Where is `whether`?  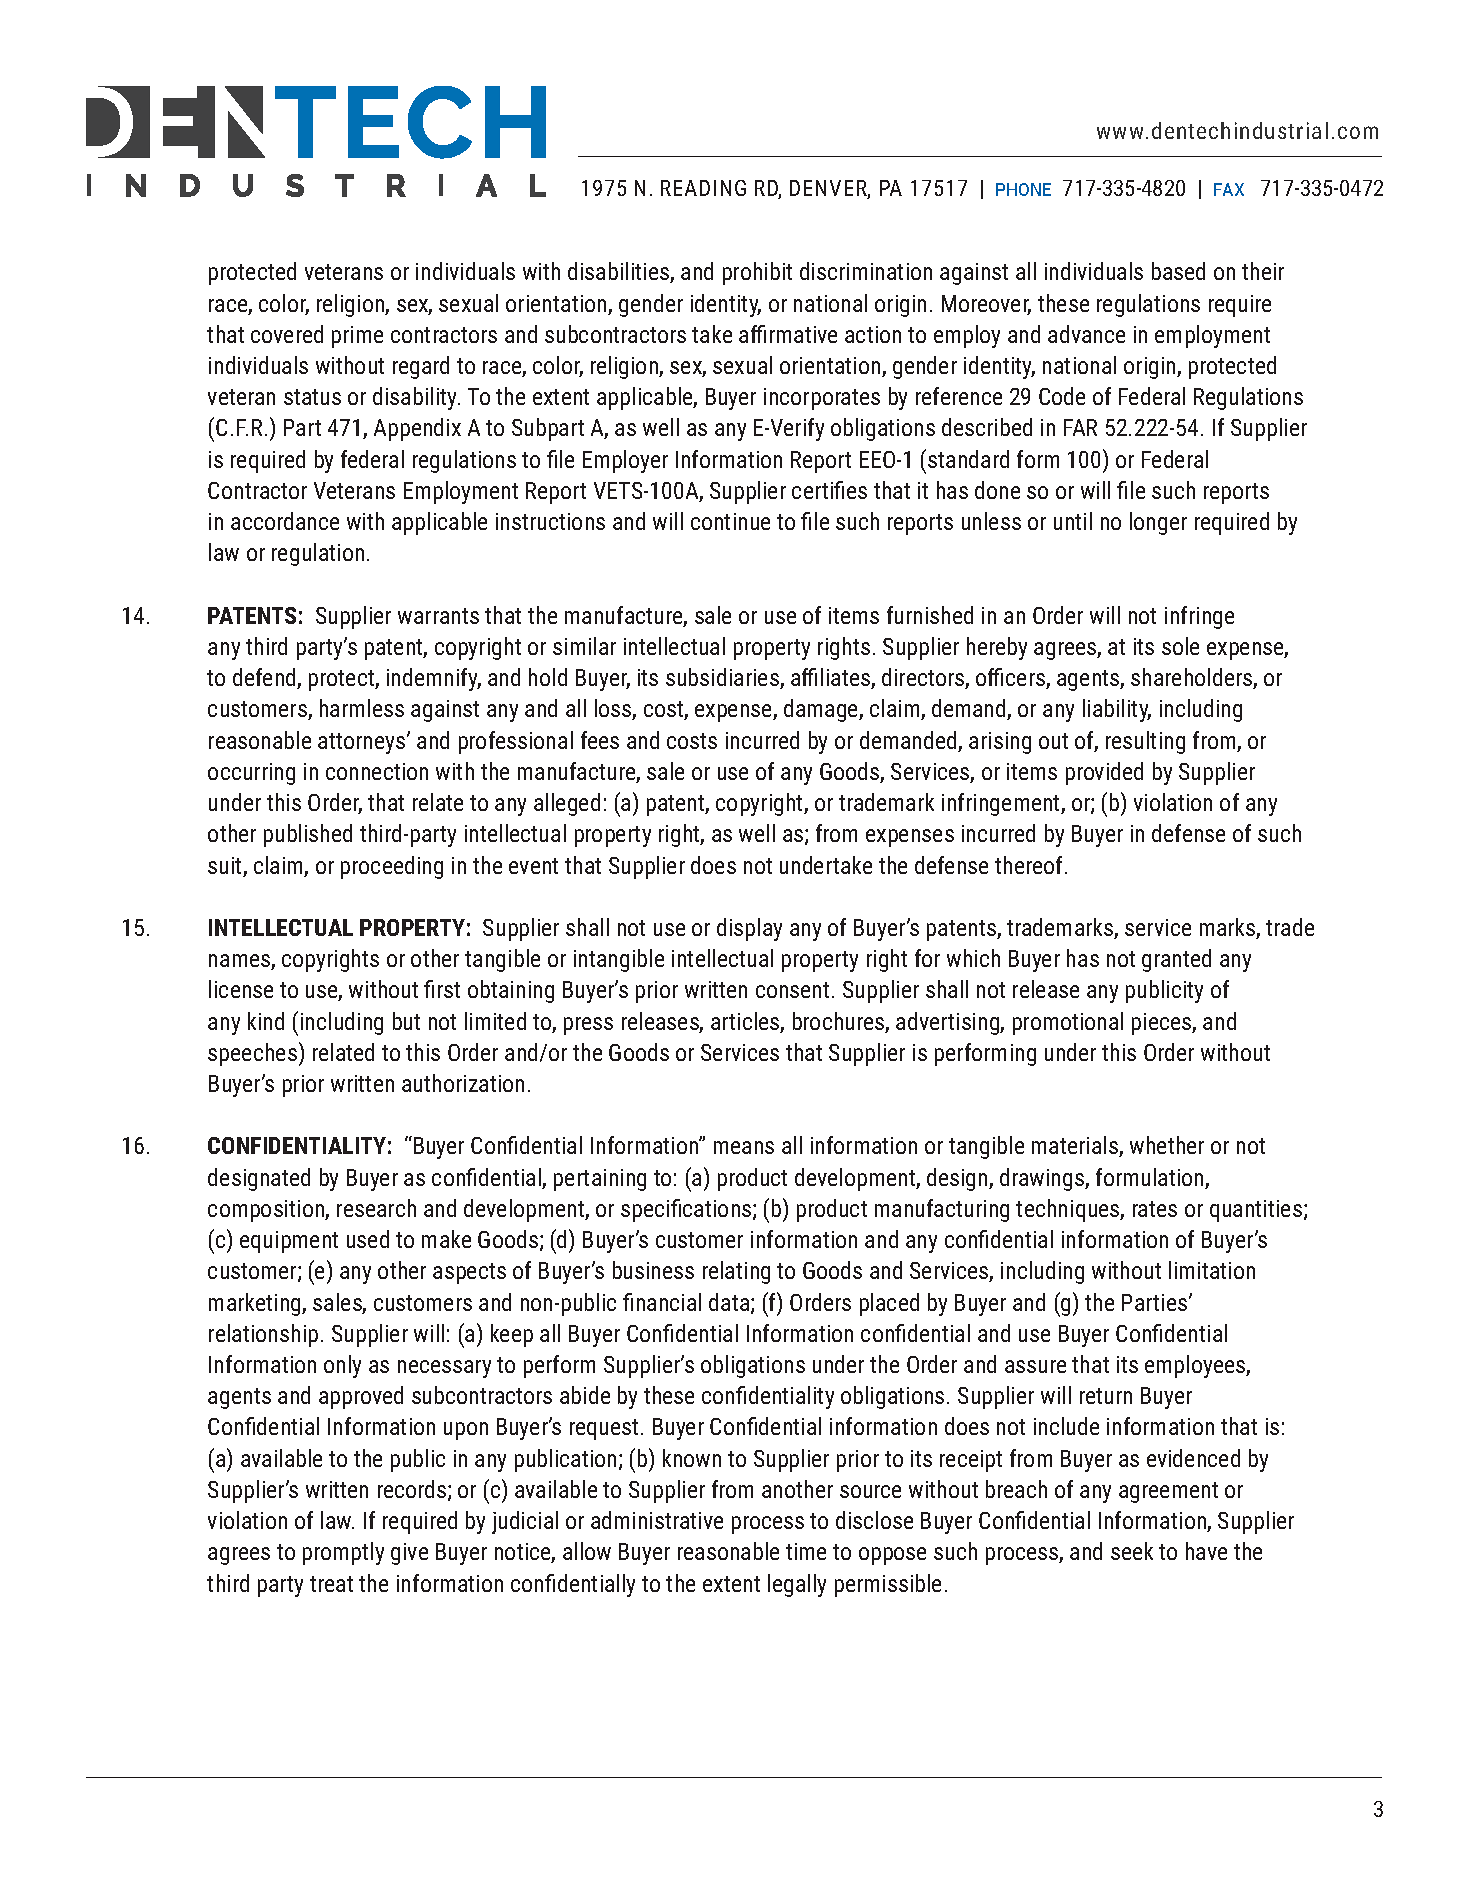 whether is located at coordinates (1167, 1145).
